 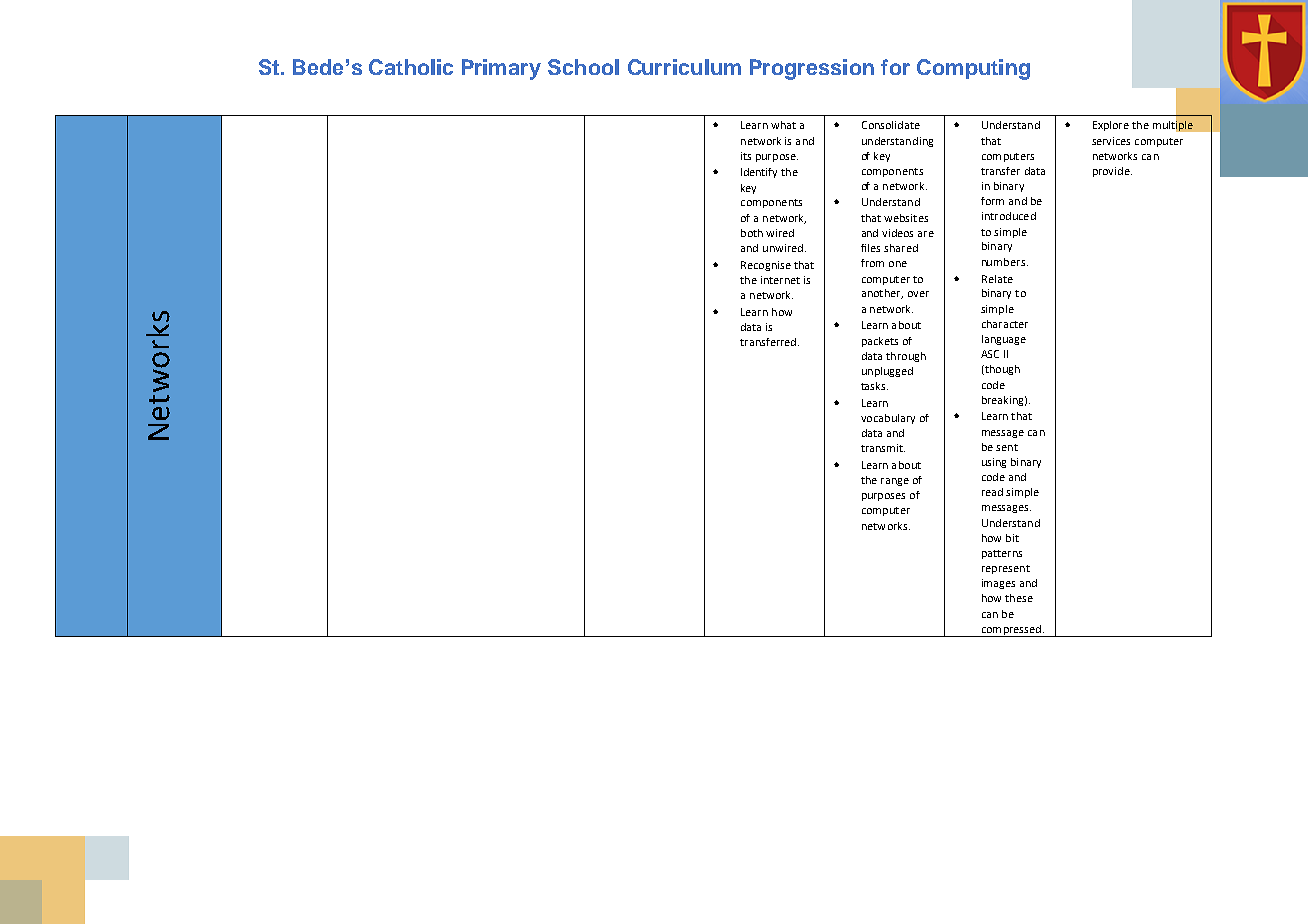 I want to click on images, so click(x=998, y=584).
